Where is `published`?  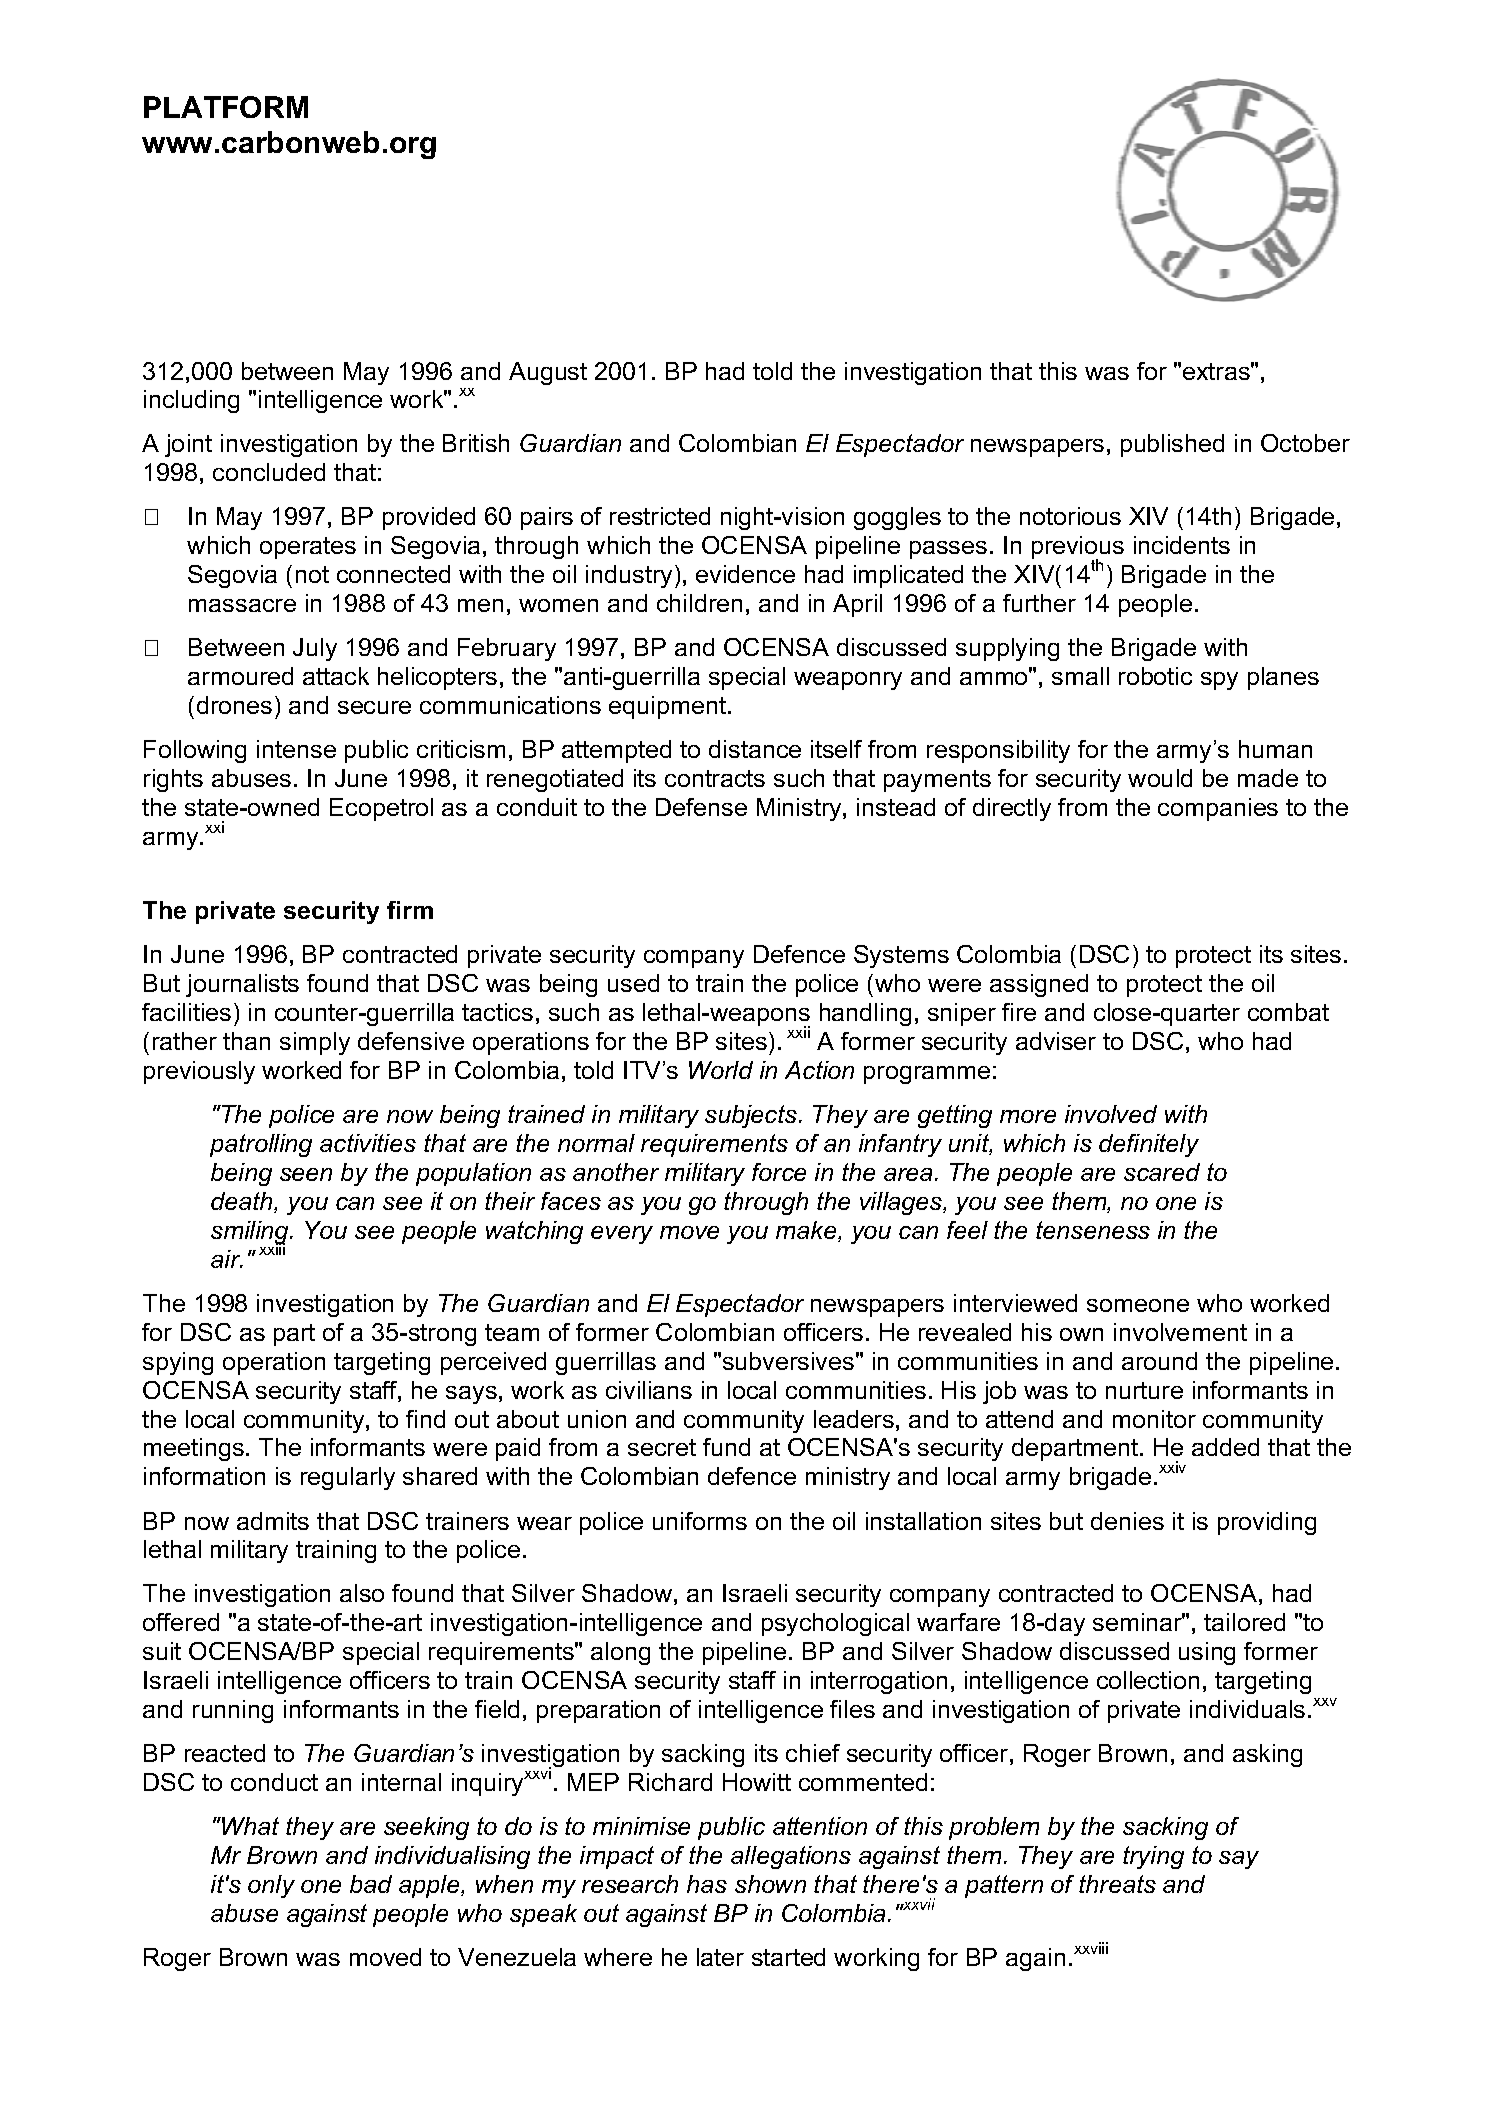
published is located at coordinates (1172, 445).
